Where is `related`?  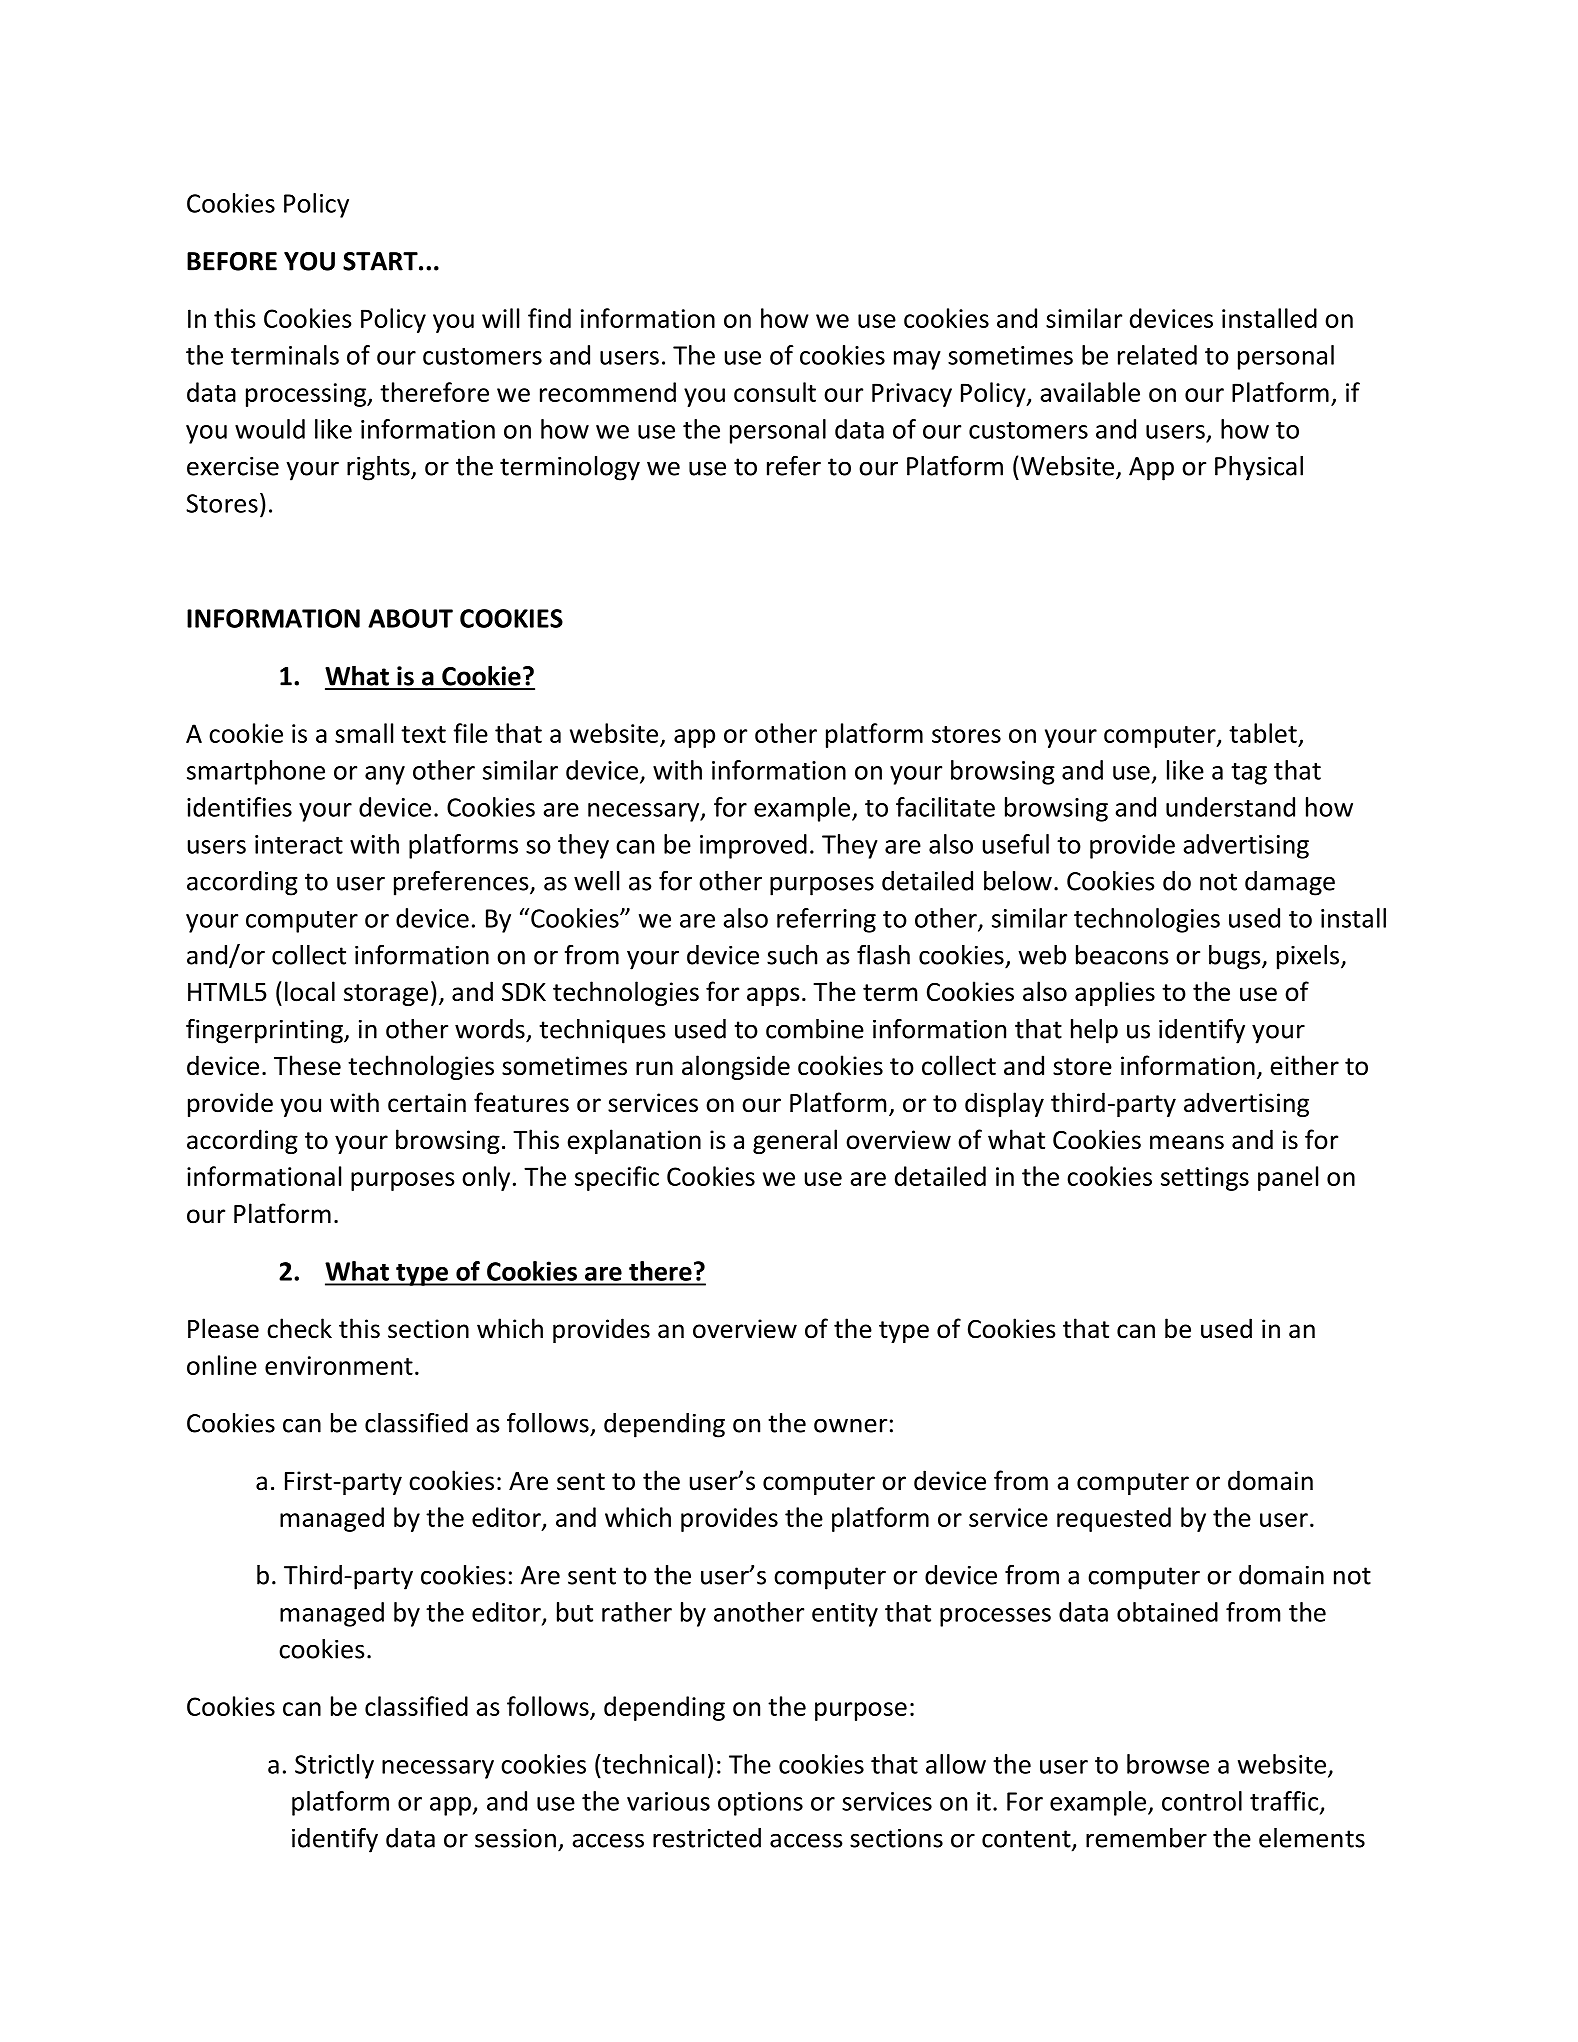
related is located at coordinates (1157, 355).
